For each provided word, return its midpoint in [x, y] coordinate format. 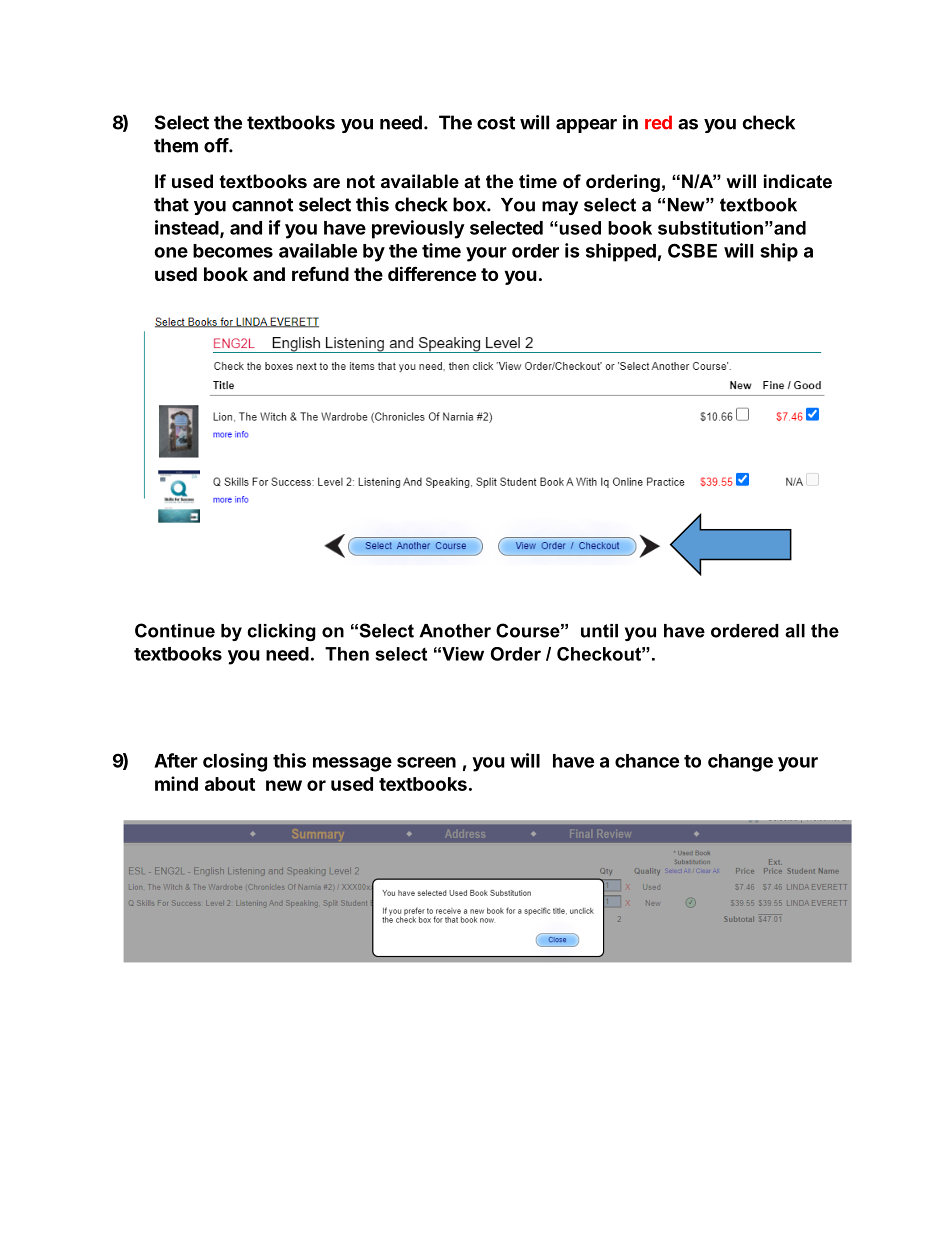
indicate [798, 181]
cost [496, 123]
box [470, 204]
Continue [175, 630]
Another [455, 631]
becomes [233, 251]
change [740, 763]
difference [432, 273]
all [795, 631]
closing [235, 762]
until [599, 631]
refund [320, 274]
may [560, 208]
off [217, 145]
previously [418, 229]
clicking [281, 632]
